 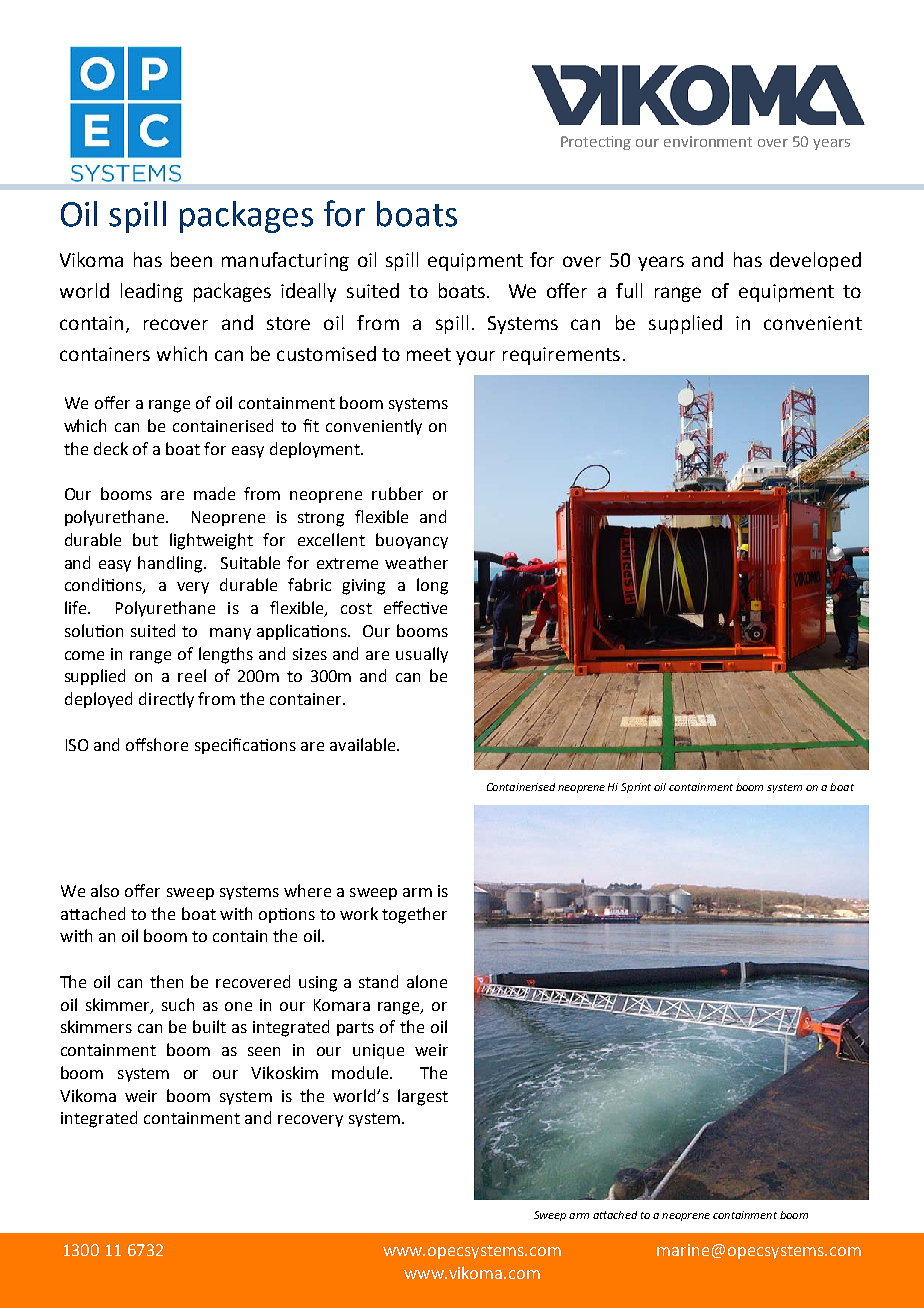 I want to click on largest, so click(x=423, y=1097).
